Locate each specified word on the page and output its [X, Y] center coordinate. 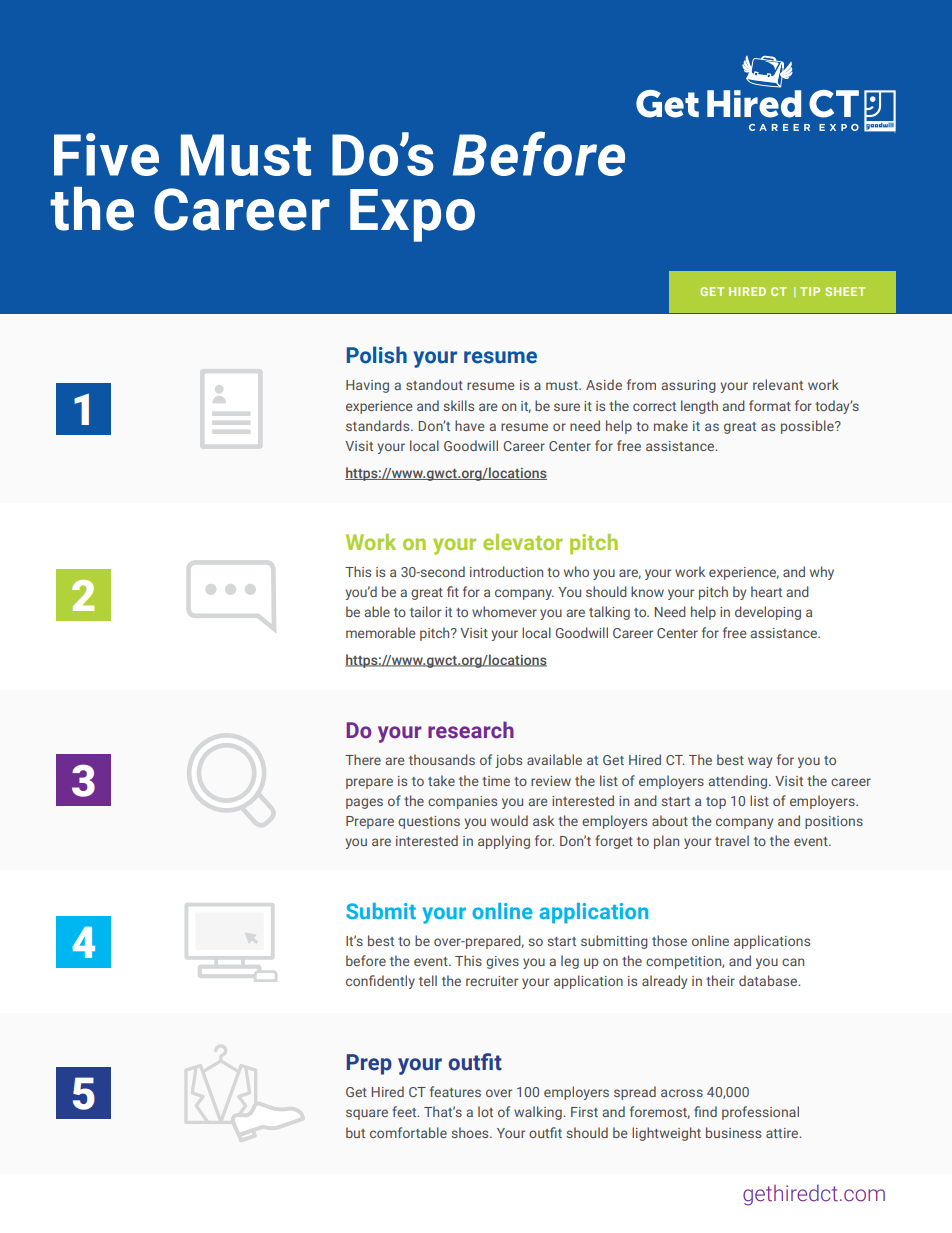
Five [106, 154]
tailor [425, 611]
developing [768, 613]
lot [485, 1111]
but [355, 1132]
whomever [504, 611]
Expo [412, 215]
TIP [810, 291]
